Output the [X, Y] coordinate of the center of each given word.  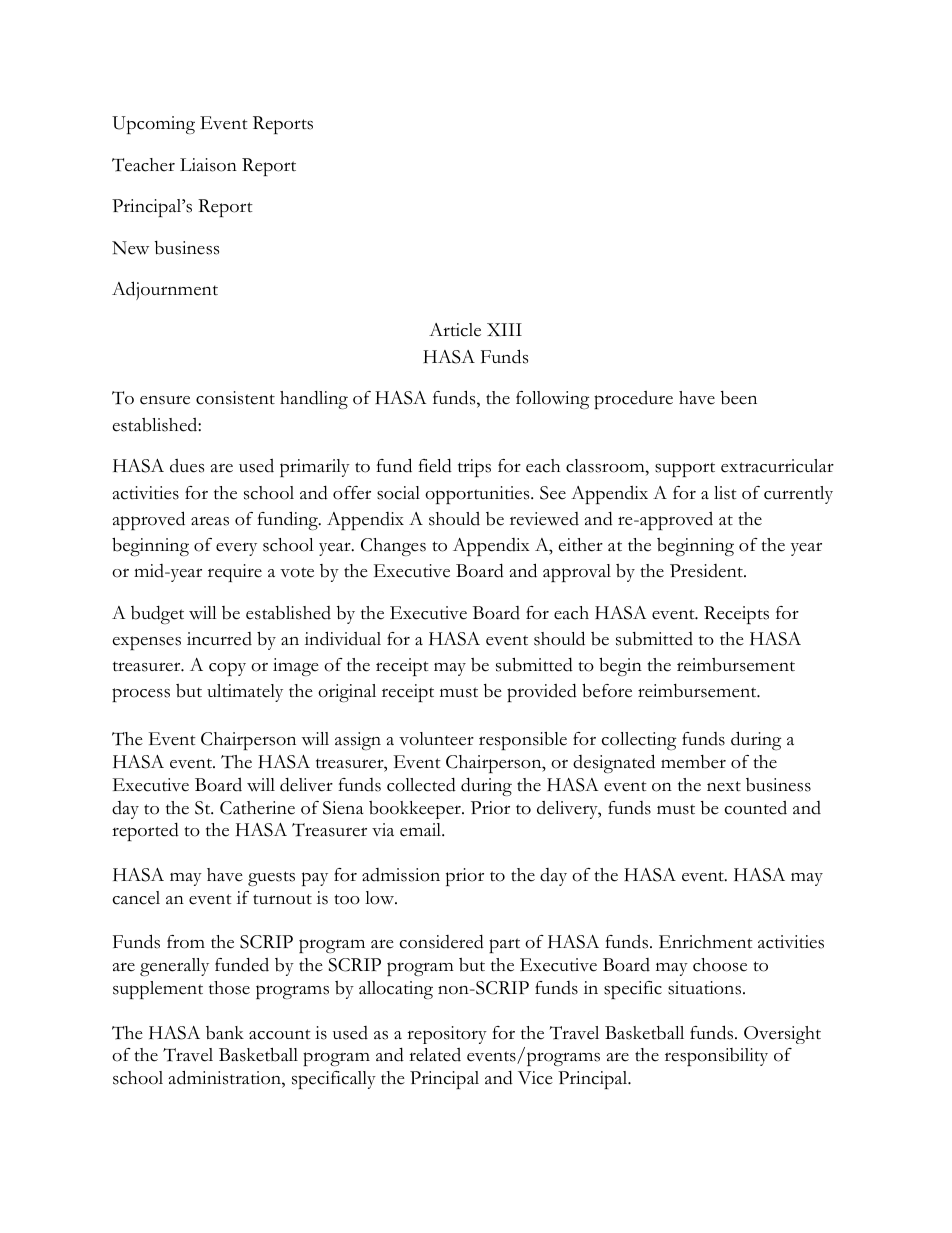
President [707, 571]
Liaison [208, 165]
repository [447, 1035]
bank [225, 1033]
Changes [393, 547]
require [235, 573]
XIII [504, 329]
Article [455, 330]
